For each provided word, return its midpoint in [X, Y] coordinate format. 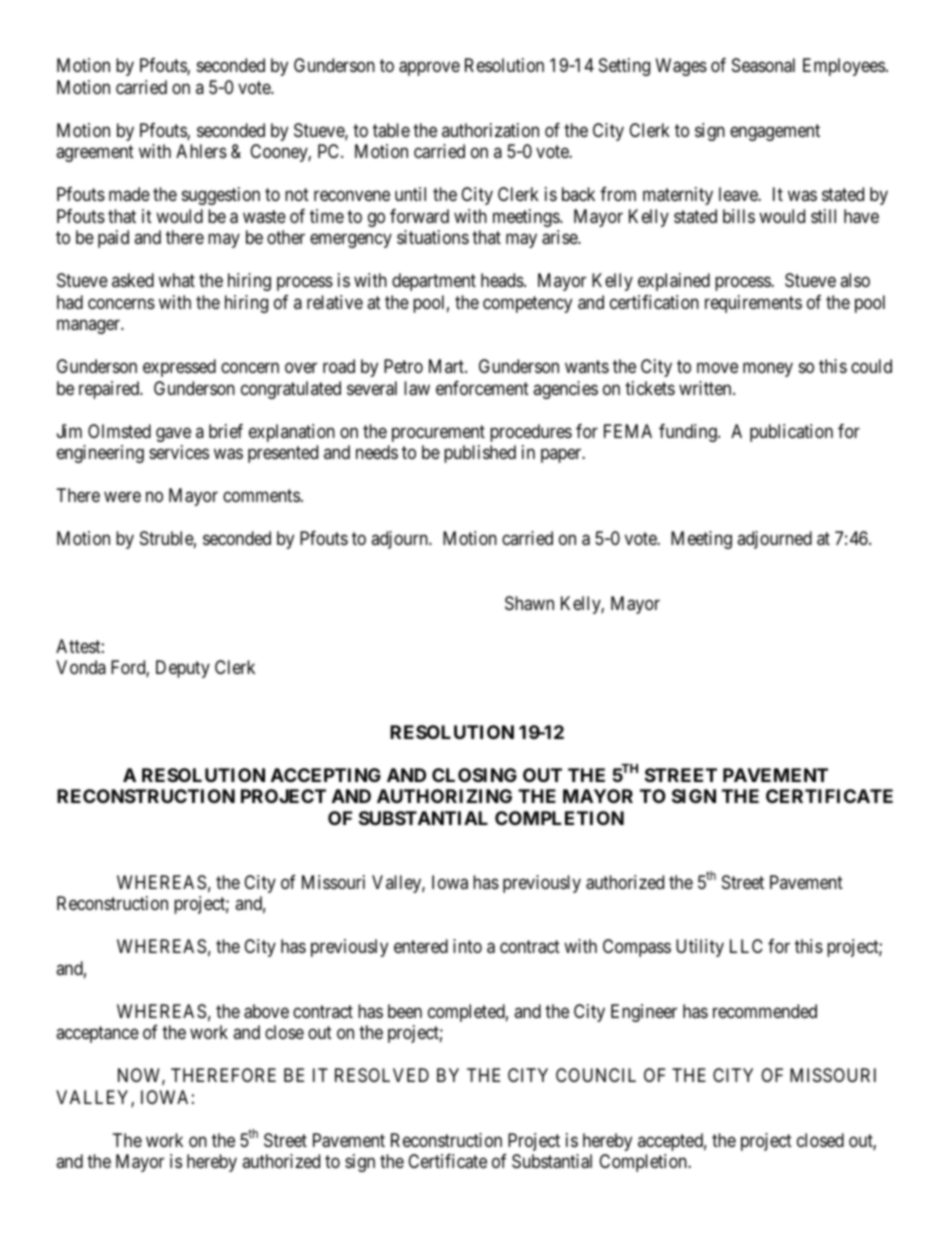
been [405, 1011]
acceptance [97, 1035]
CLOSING [474, 775]
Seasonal [763, 65]
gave [173, 434]
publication [791, 433]
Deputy [183, 669]
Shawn [529, 603]
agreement [95, 154]
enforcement [482, 388]
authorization [490, 130]
